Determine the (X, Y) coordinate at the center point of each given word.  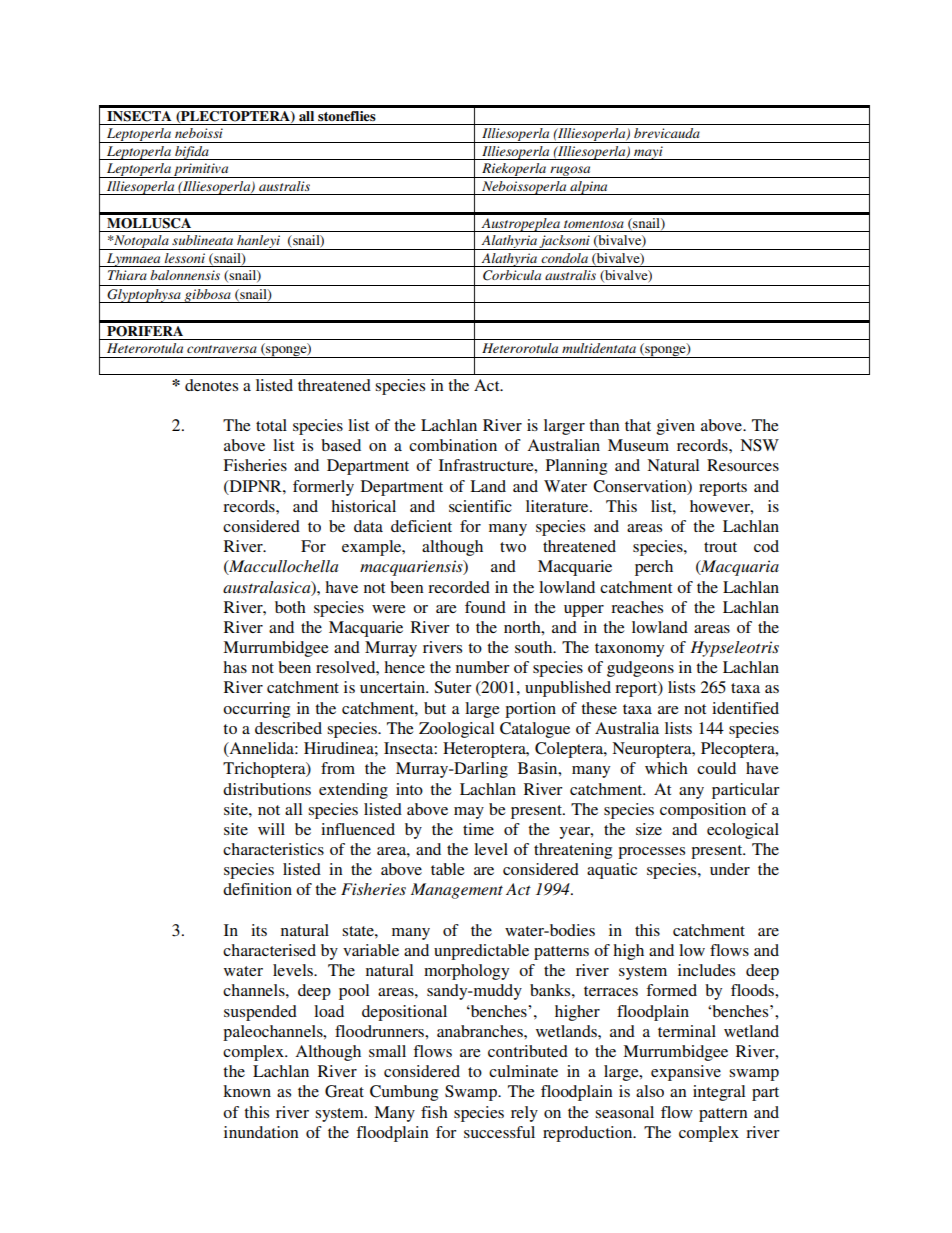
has (235, 667)
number (483, 667)
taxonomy (629, 650)
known (247, 1091)
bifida (192, 153)
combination (453, 445)
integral (719, 1093)
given (676, 427)
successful (499, 1132)
